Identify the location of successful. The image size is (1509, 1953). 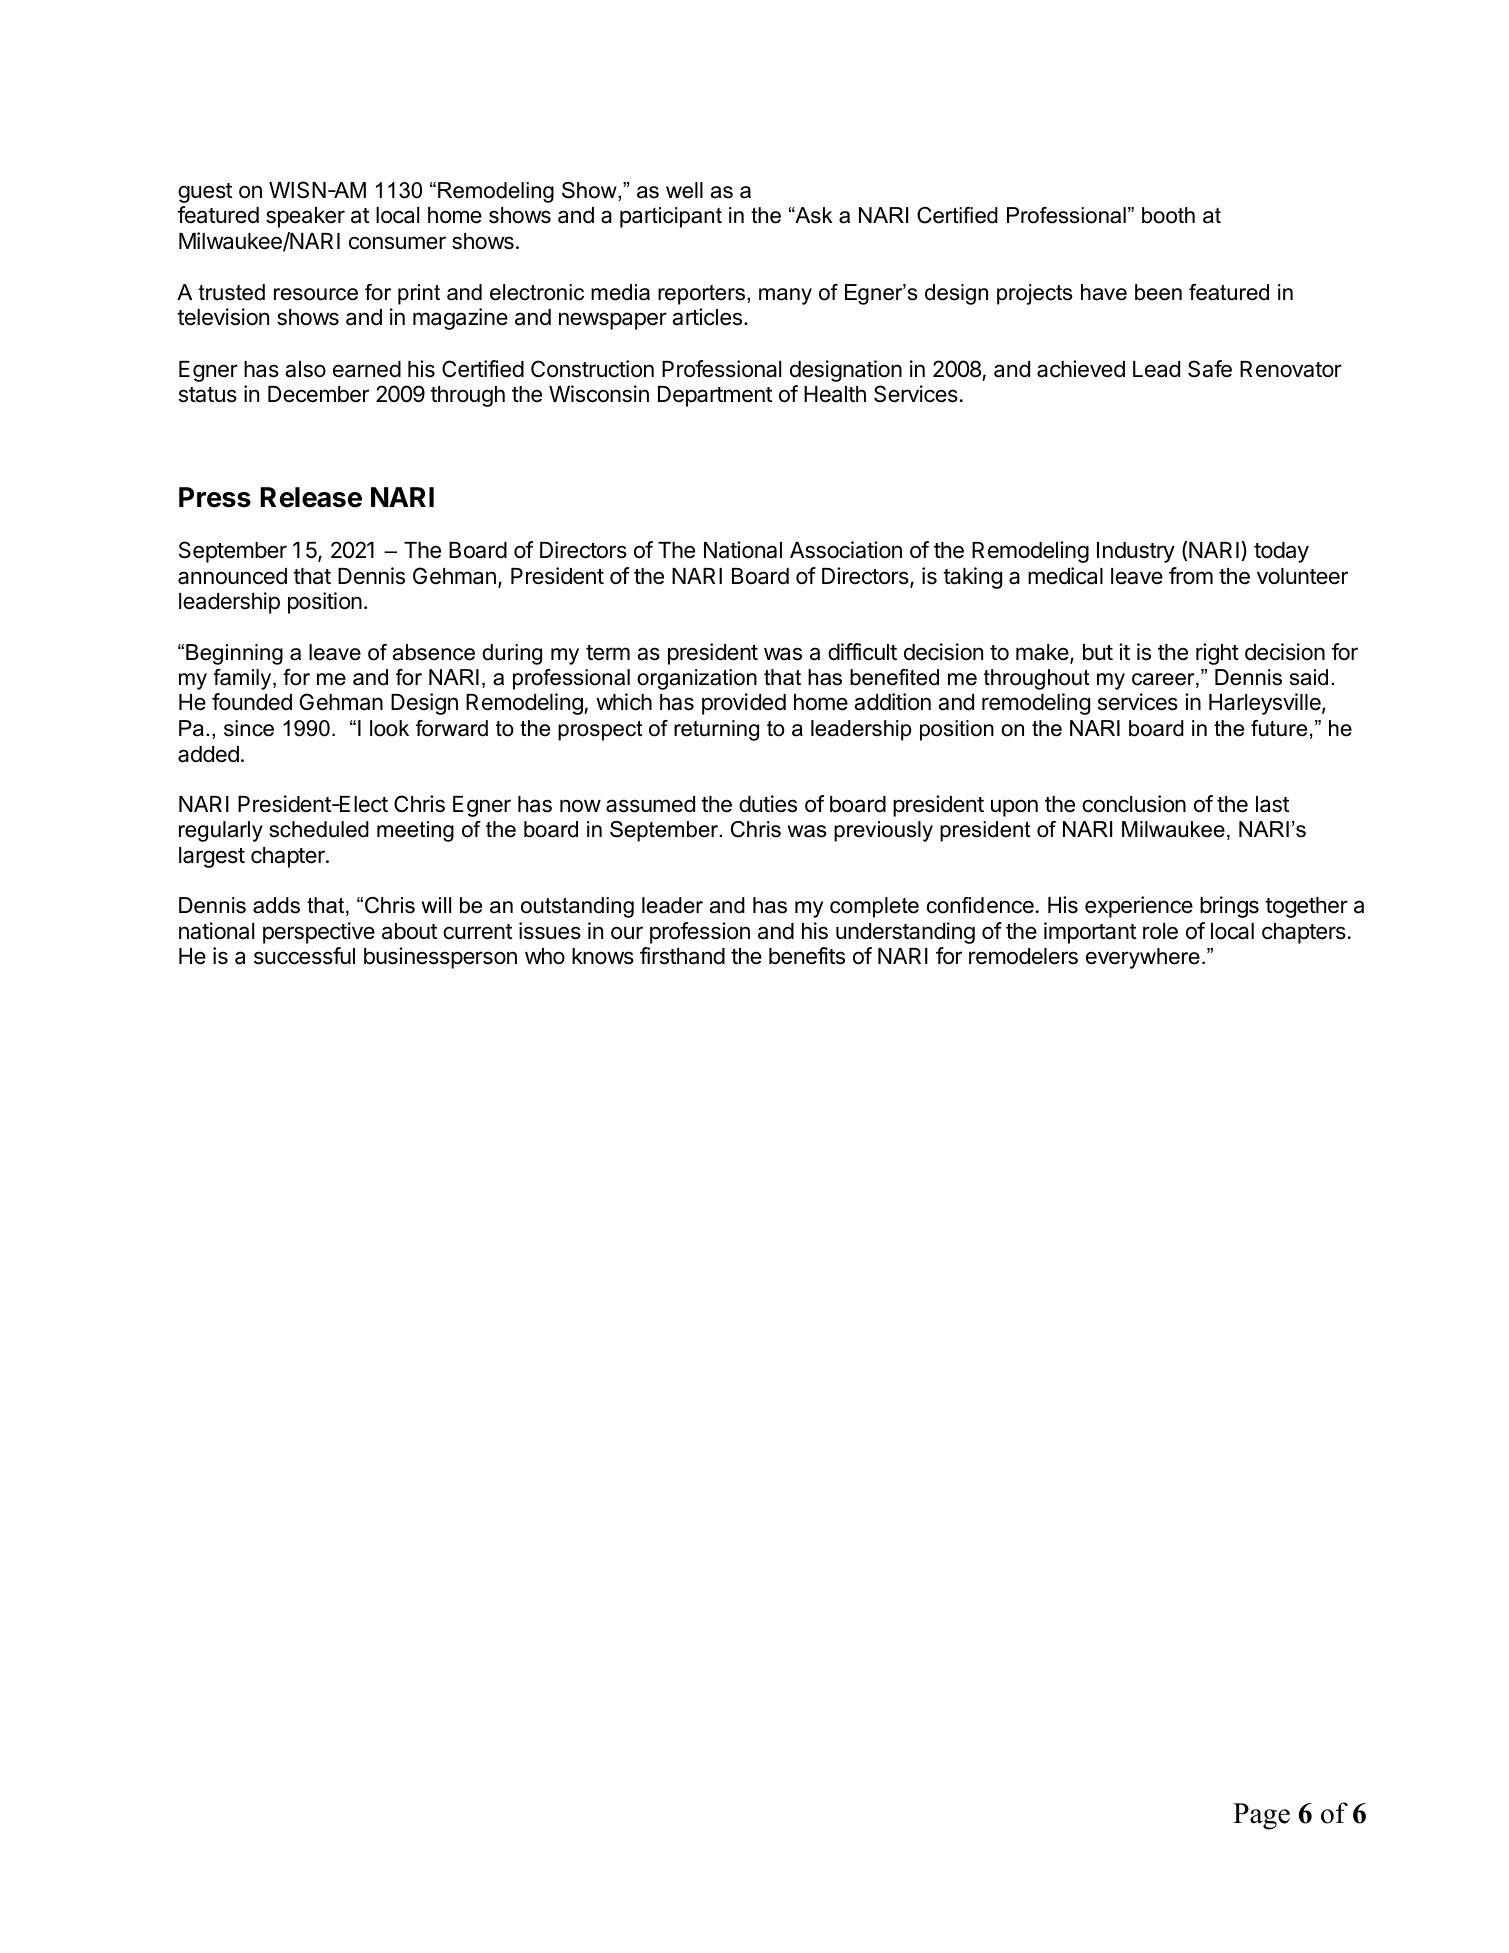
(304, 956).
